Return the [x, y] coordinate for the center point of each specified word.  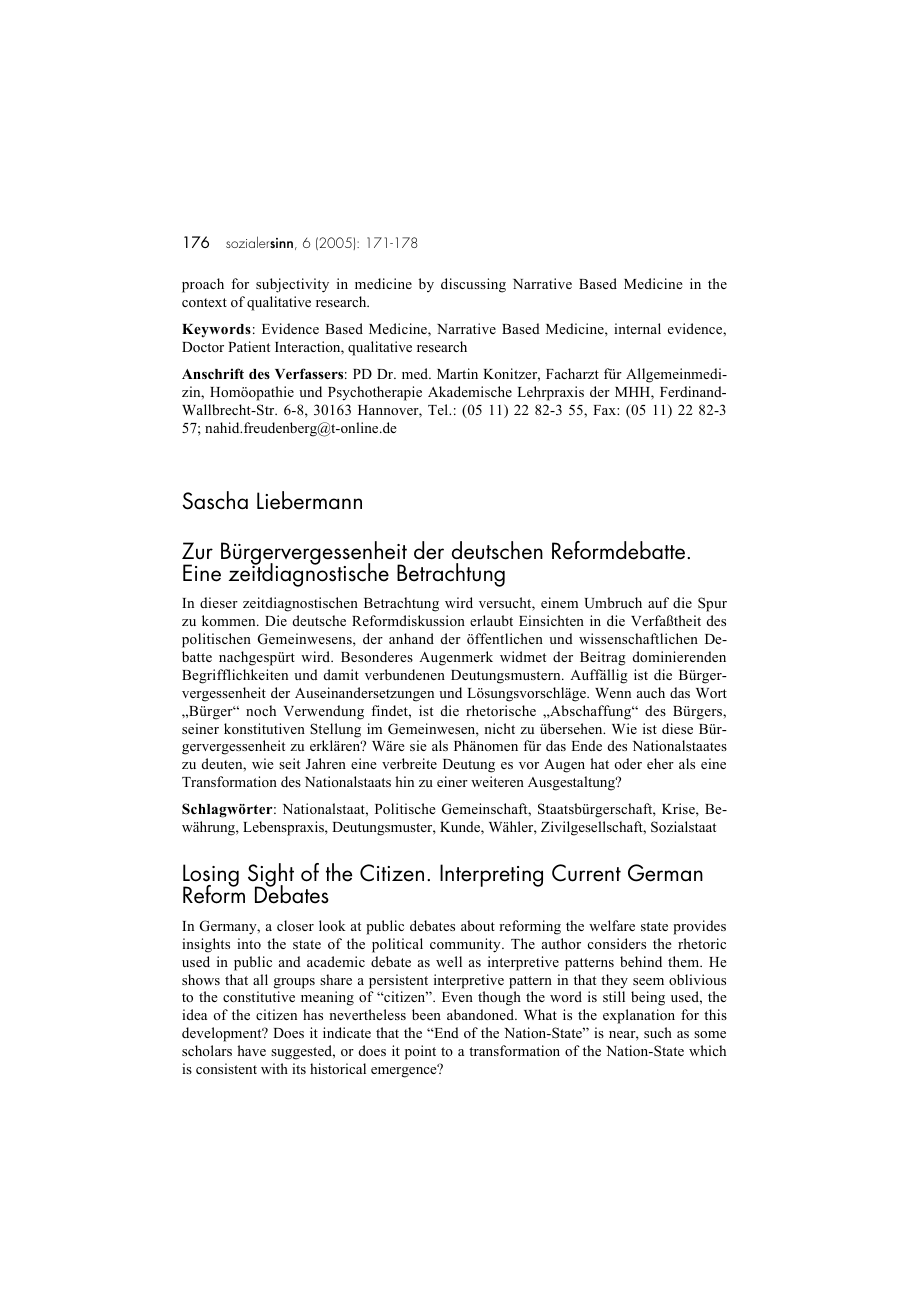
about [478, 925]
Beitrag [603, 658]
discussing [473, 285]
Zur [197, 551]
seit [289, 763]
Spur [712, 604]
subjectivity [292, 285]
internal [637, 328]
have [251, 1050]
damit [341, 674]
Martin [457, 373]
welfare [612, 925]
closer [295, 925]
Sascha [215, 500]
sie [418, 745]
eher [660, 763]
